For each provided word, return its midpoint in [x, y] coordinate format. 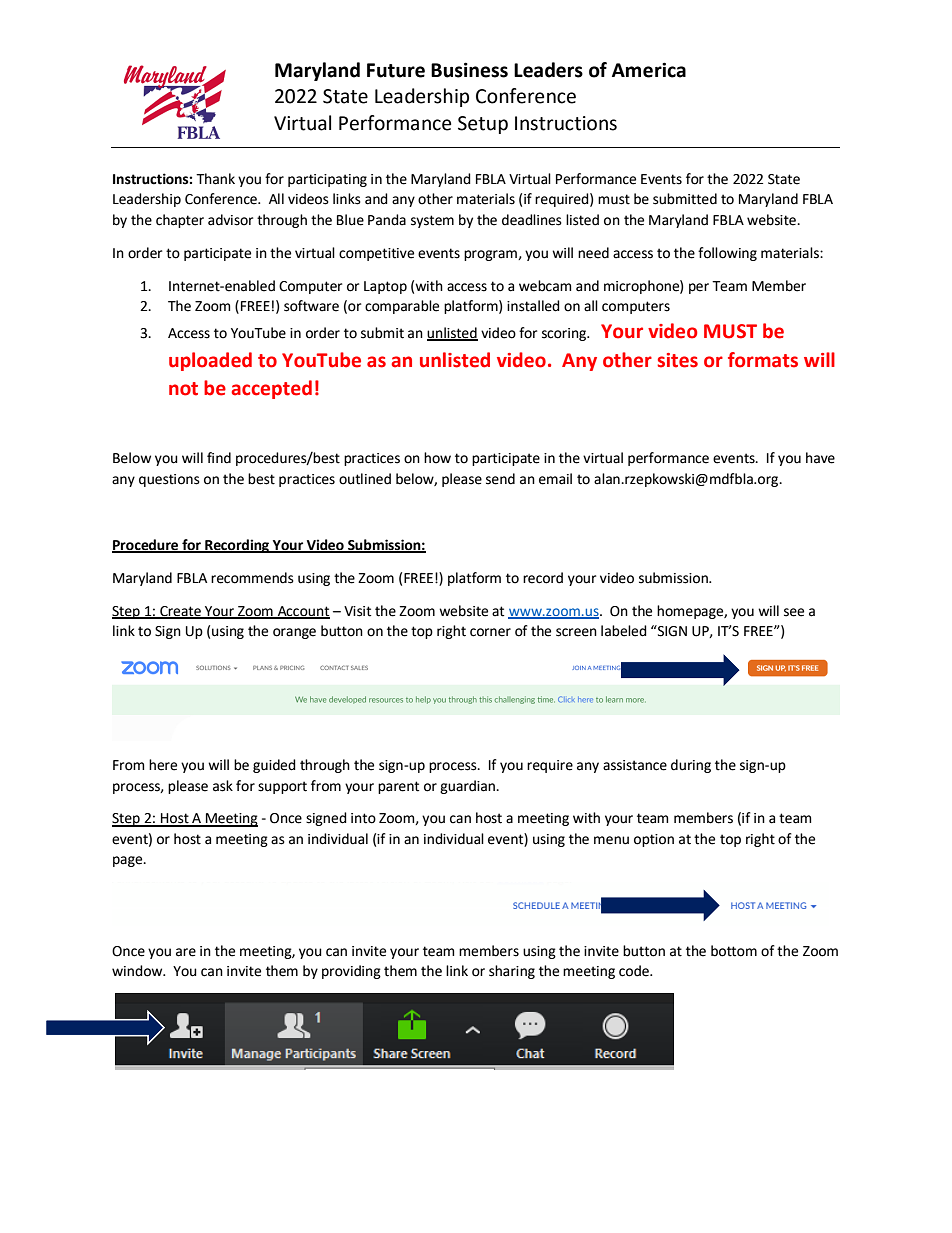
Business [469, 70]
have [820, 458]
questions [169, 480]
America [649, 70]
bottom [734, 951]
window [138, 971]
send [500, 479]
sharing [512, 972]
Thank [215, 179]
